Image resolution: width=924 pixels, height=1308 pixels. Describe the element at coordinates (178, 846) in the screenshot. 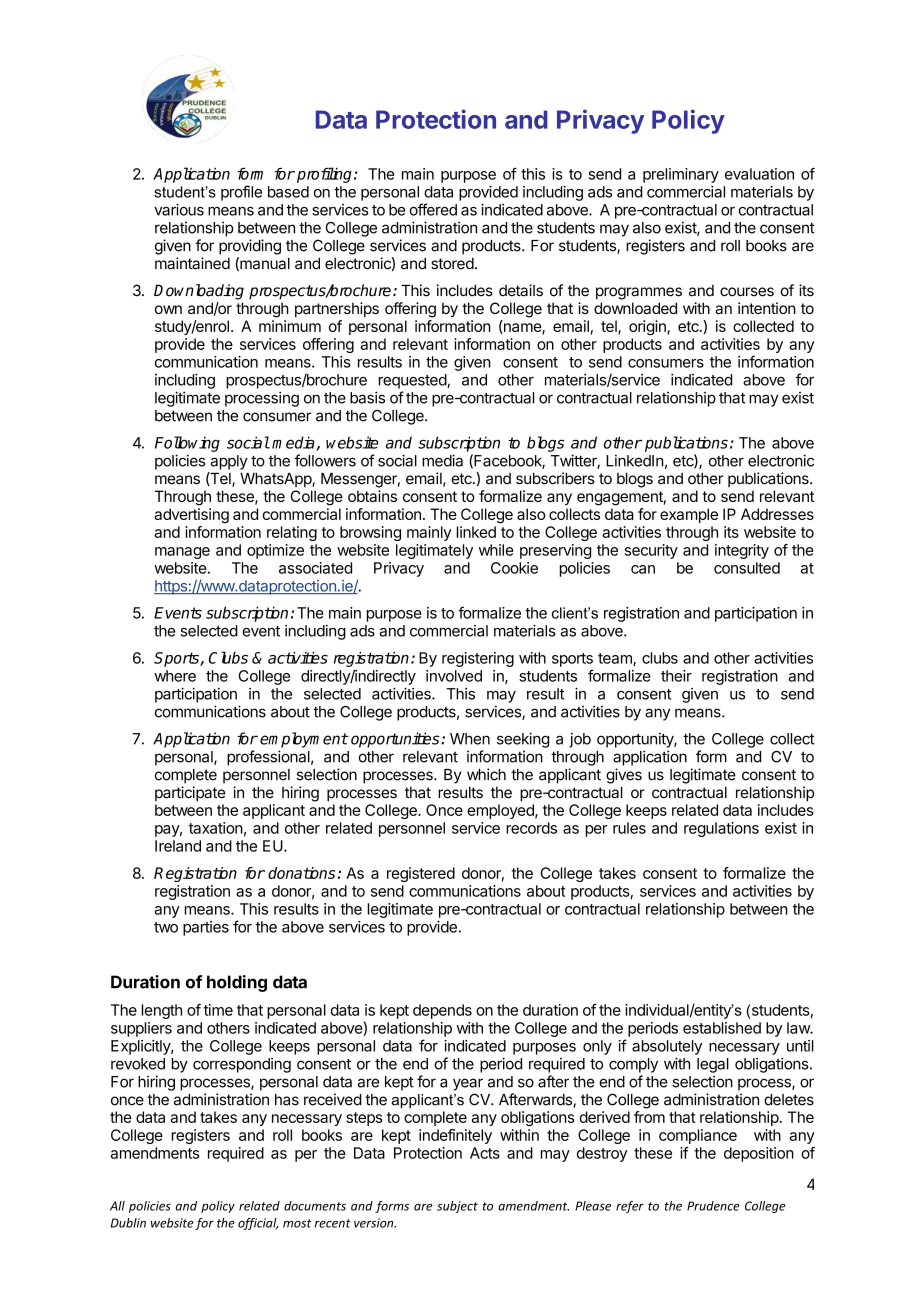

I see `Ireland` at that location.
